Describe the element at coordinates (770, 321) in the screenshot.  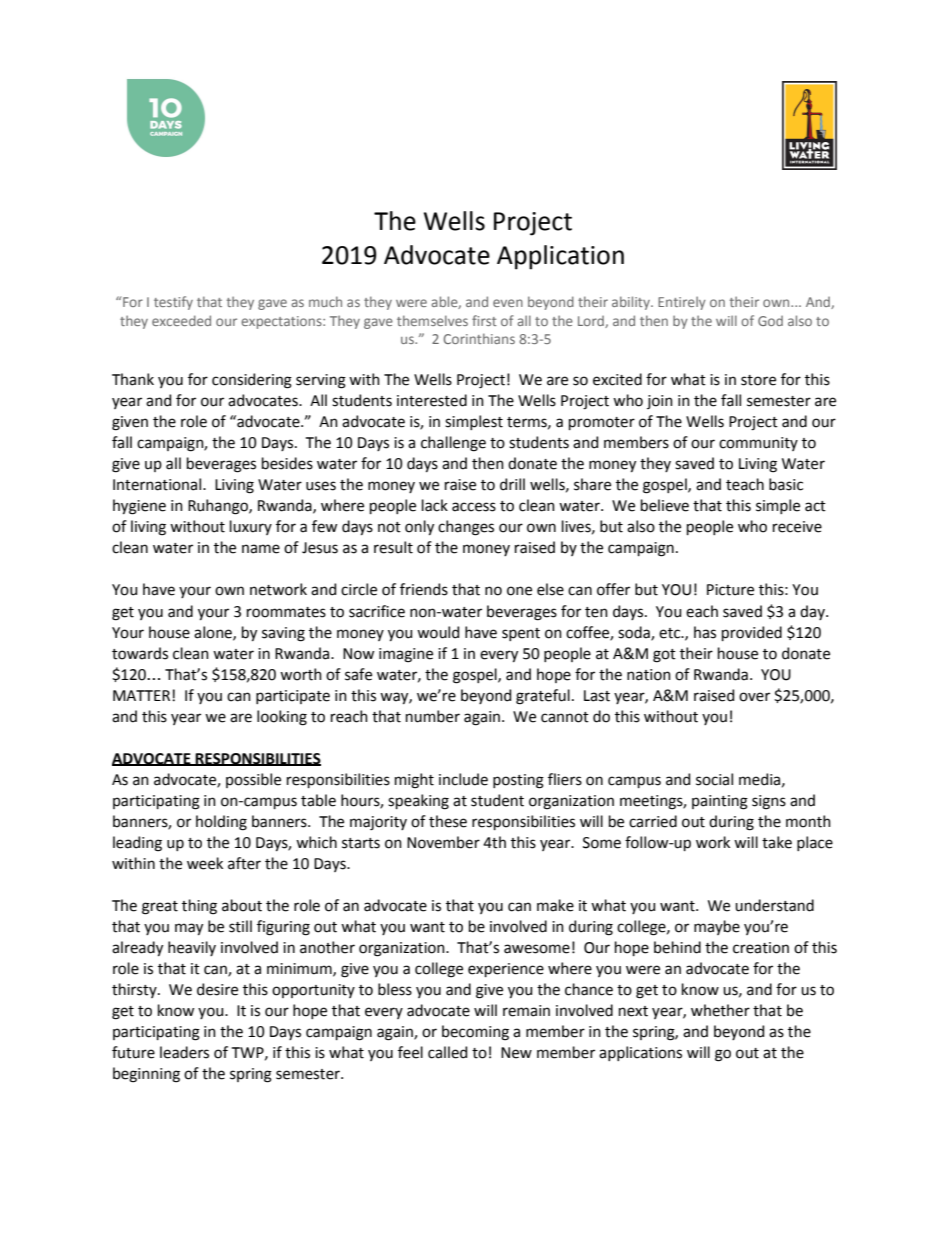
I see `God` at that location.
